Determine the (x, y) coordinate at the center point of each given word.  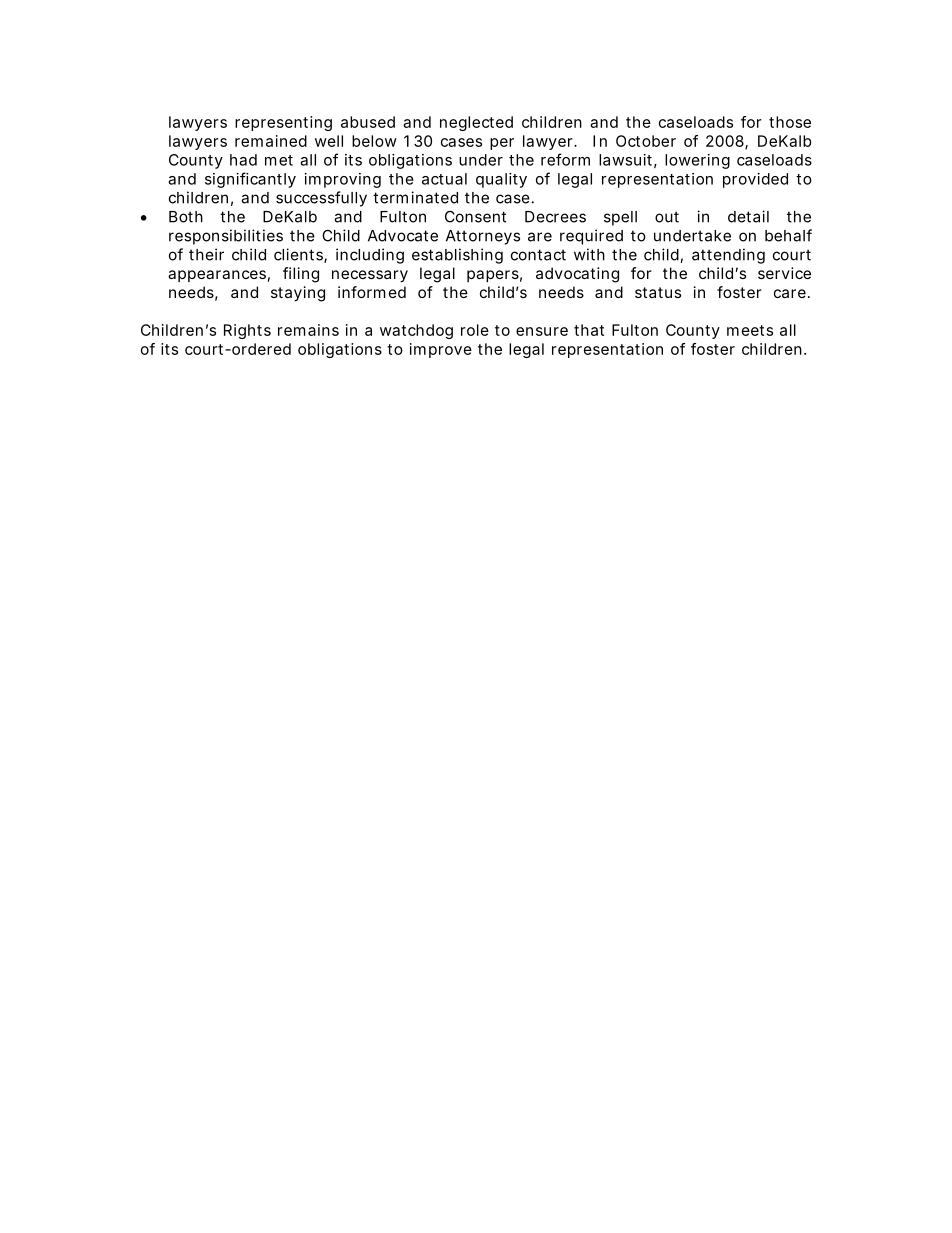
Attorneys (483, 237)
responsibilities (226, 237)
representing (283, 123)
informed (372, 292)
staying (298, 294)
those (790, 122)
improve (441, 350)
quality (501, 180)
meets (750, 330)
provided (755, 180)
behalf (788, 235)
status (658, 292)
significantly (250, 180)
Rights (247, 331)
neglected (476, 123)
